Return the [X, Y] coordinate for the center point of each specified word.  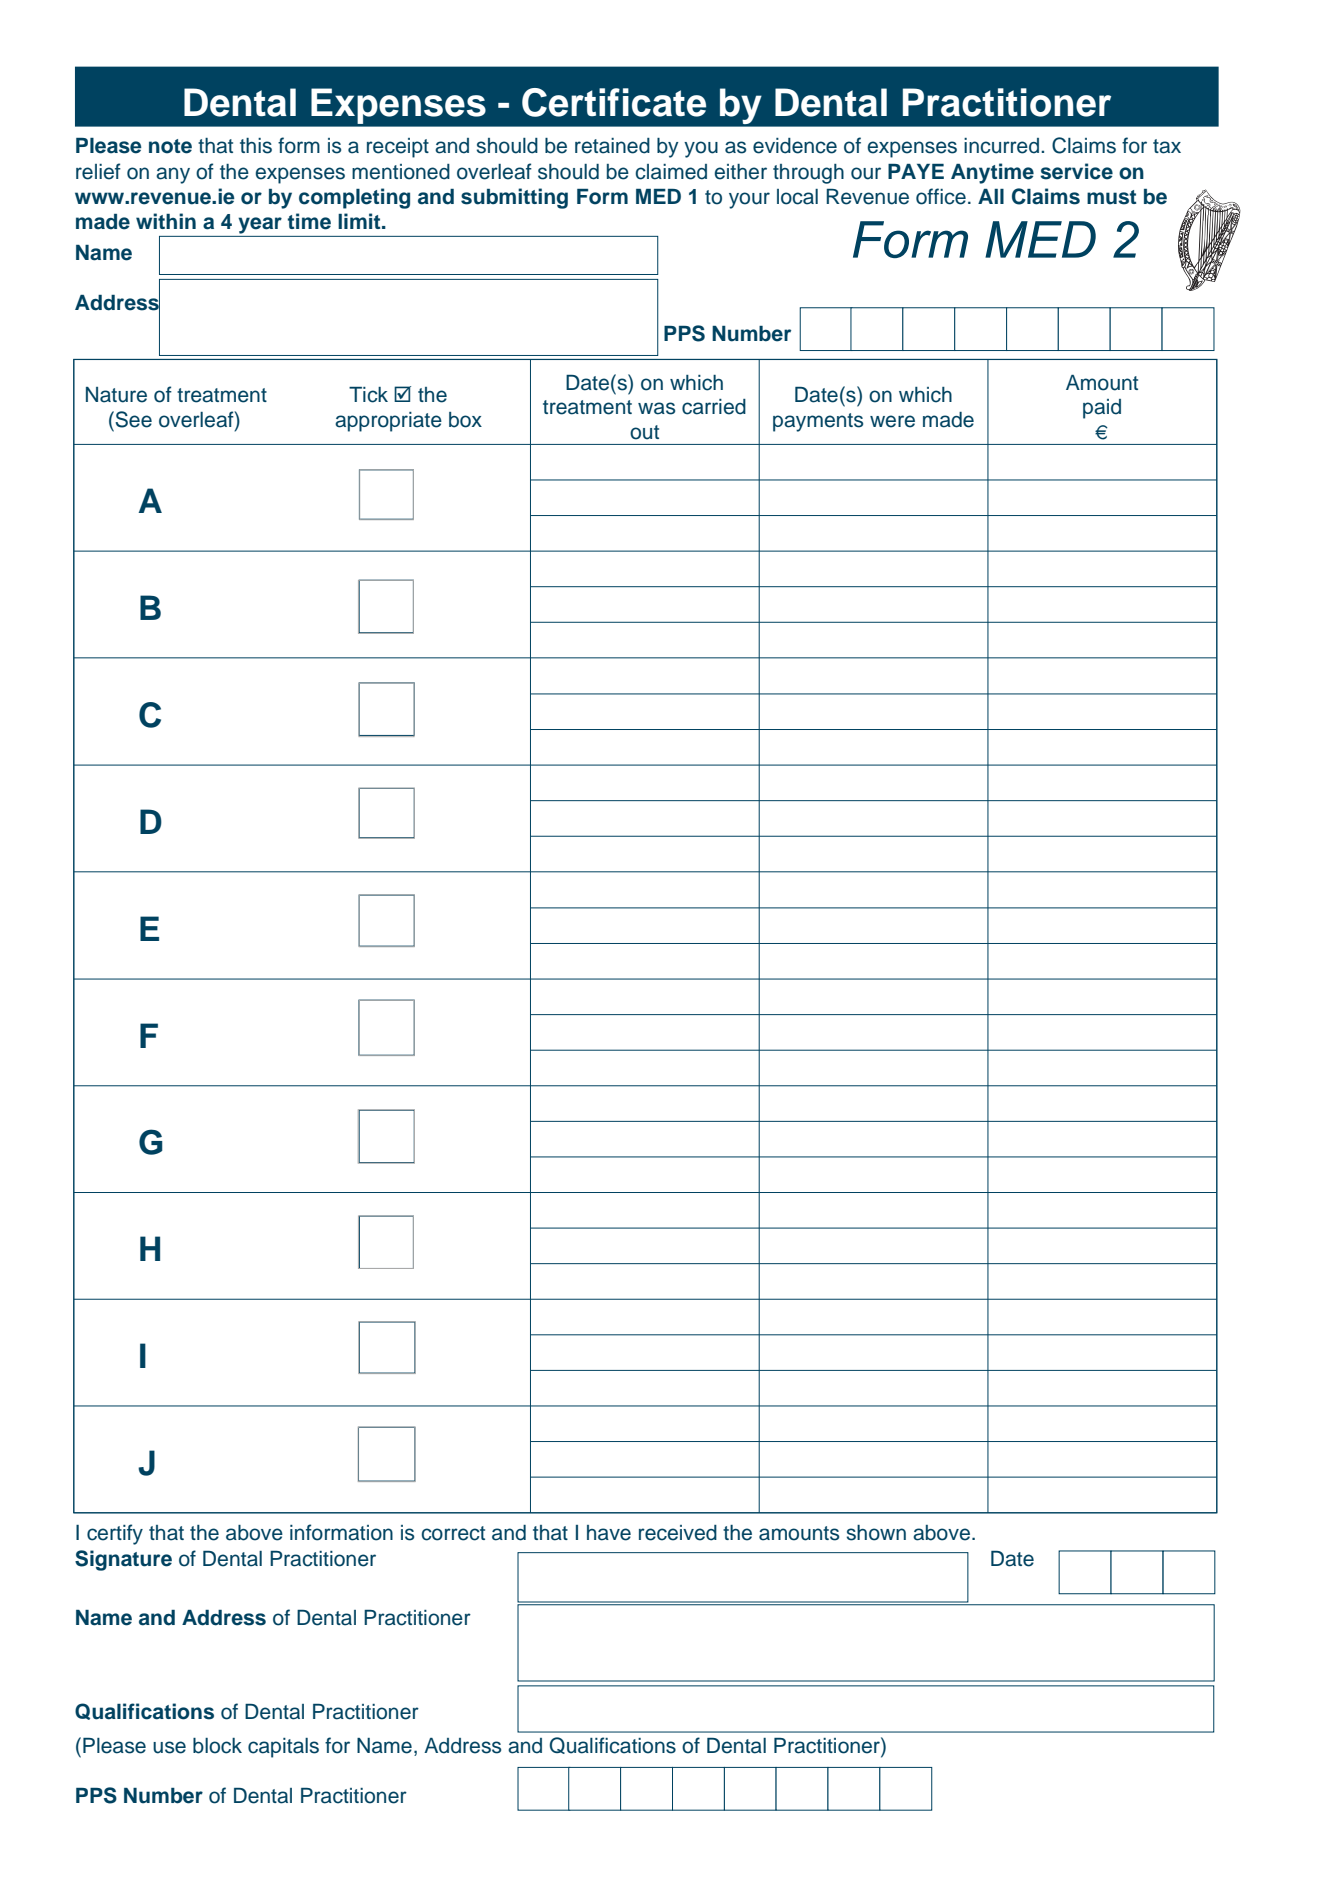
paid [1102, 409]
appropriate [388, 422]
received [678, 1533]
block [217, 1746]
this [256, 146]
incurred [1001, 146]
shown [876, 1533]
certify [115, 1534]
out [644, 432]
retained [612, 146]
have [609, 1533]
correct [453, 1533]
